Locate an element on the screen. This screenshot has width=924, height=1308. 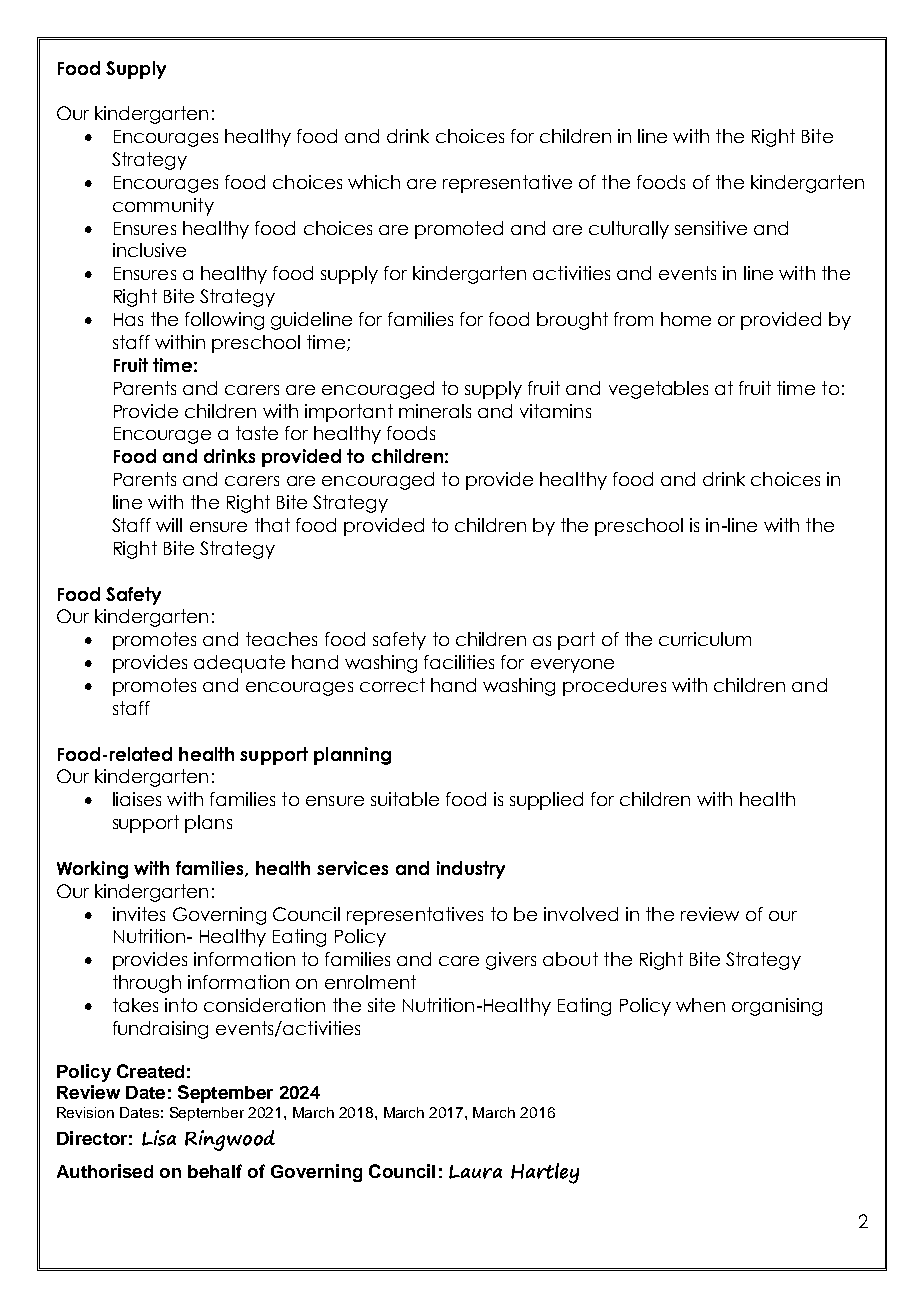
curriculum is located at coordinates (705, 639).
